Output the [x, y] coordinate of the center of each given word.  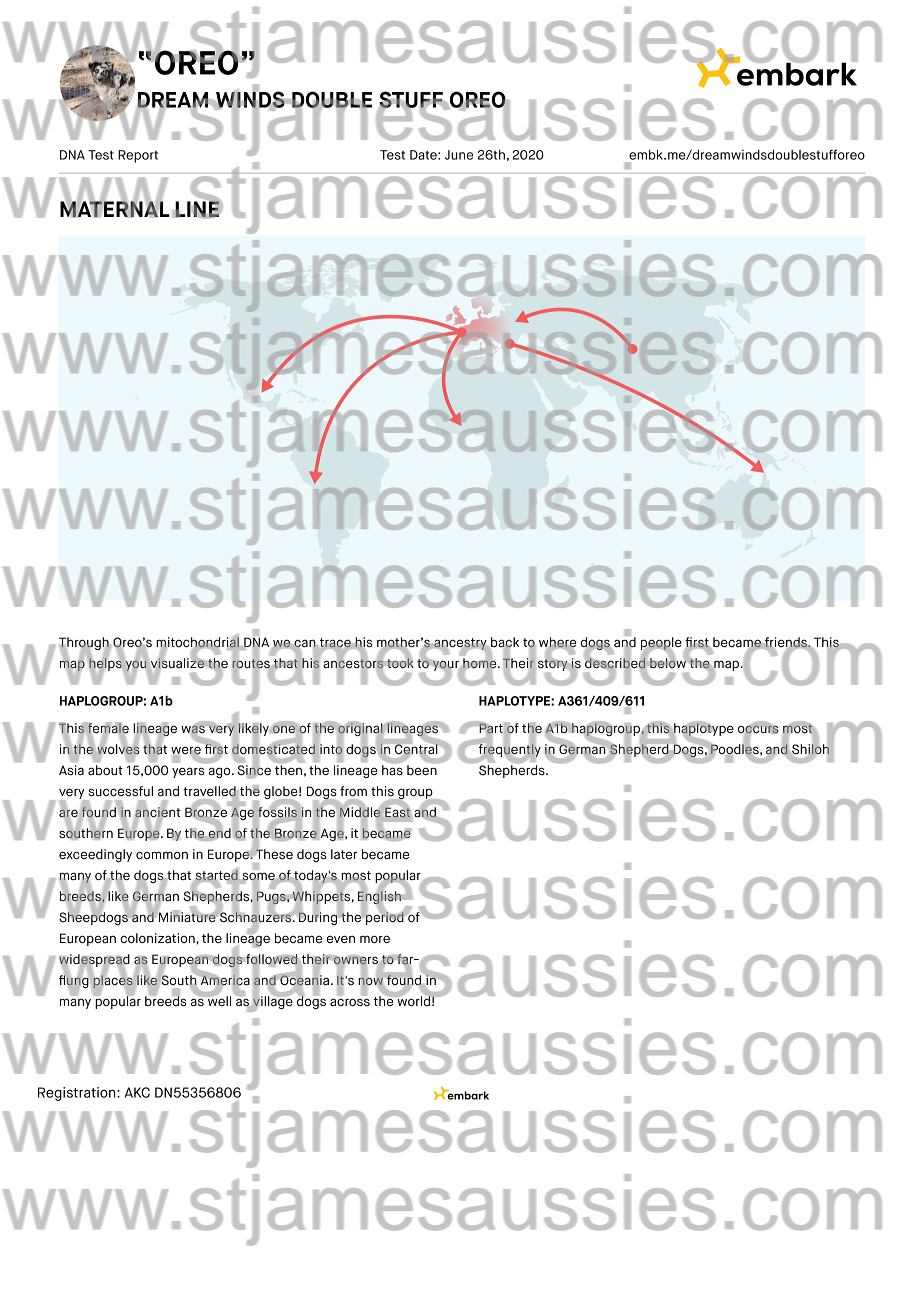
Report [138, 156]
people [661, 644]
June [459, 155]
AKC [137, 1092]
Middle [360, 812]
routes [251, 663]
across [350, 1002]
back [504, 643]
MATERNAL [115, 208]
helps [105, 664]
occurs [758, 729]
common [162, 855]
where [557, 643]
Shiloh [810, 749]
